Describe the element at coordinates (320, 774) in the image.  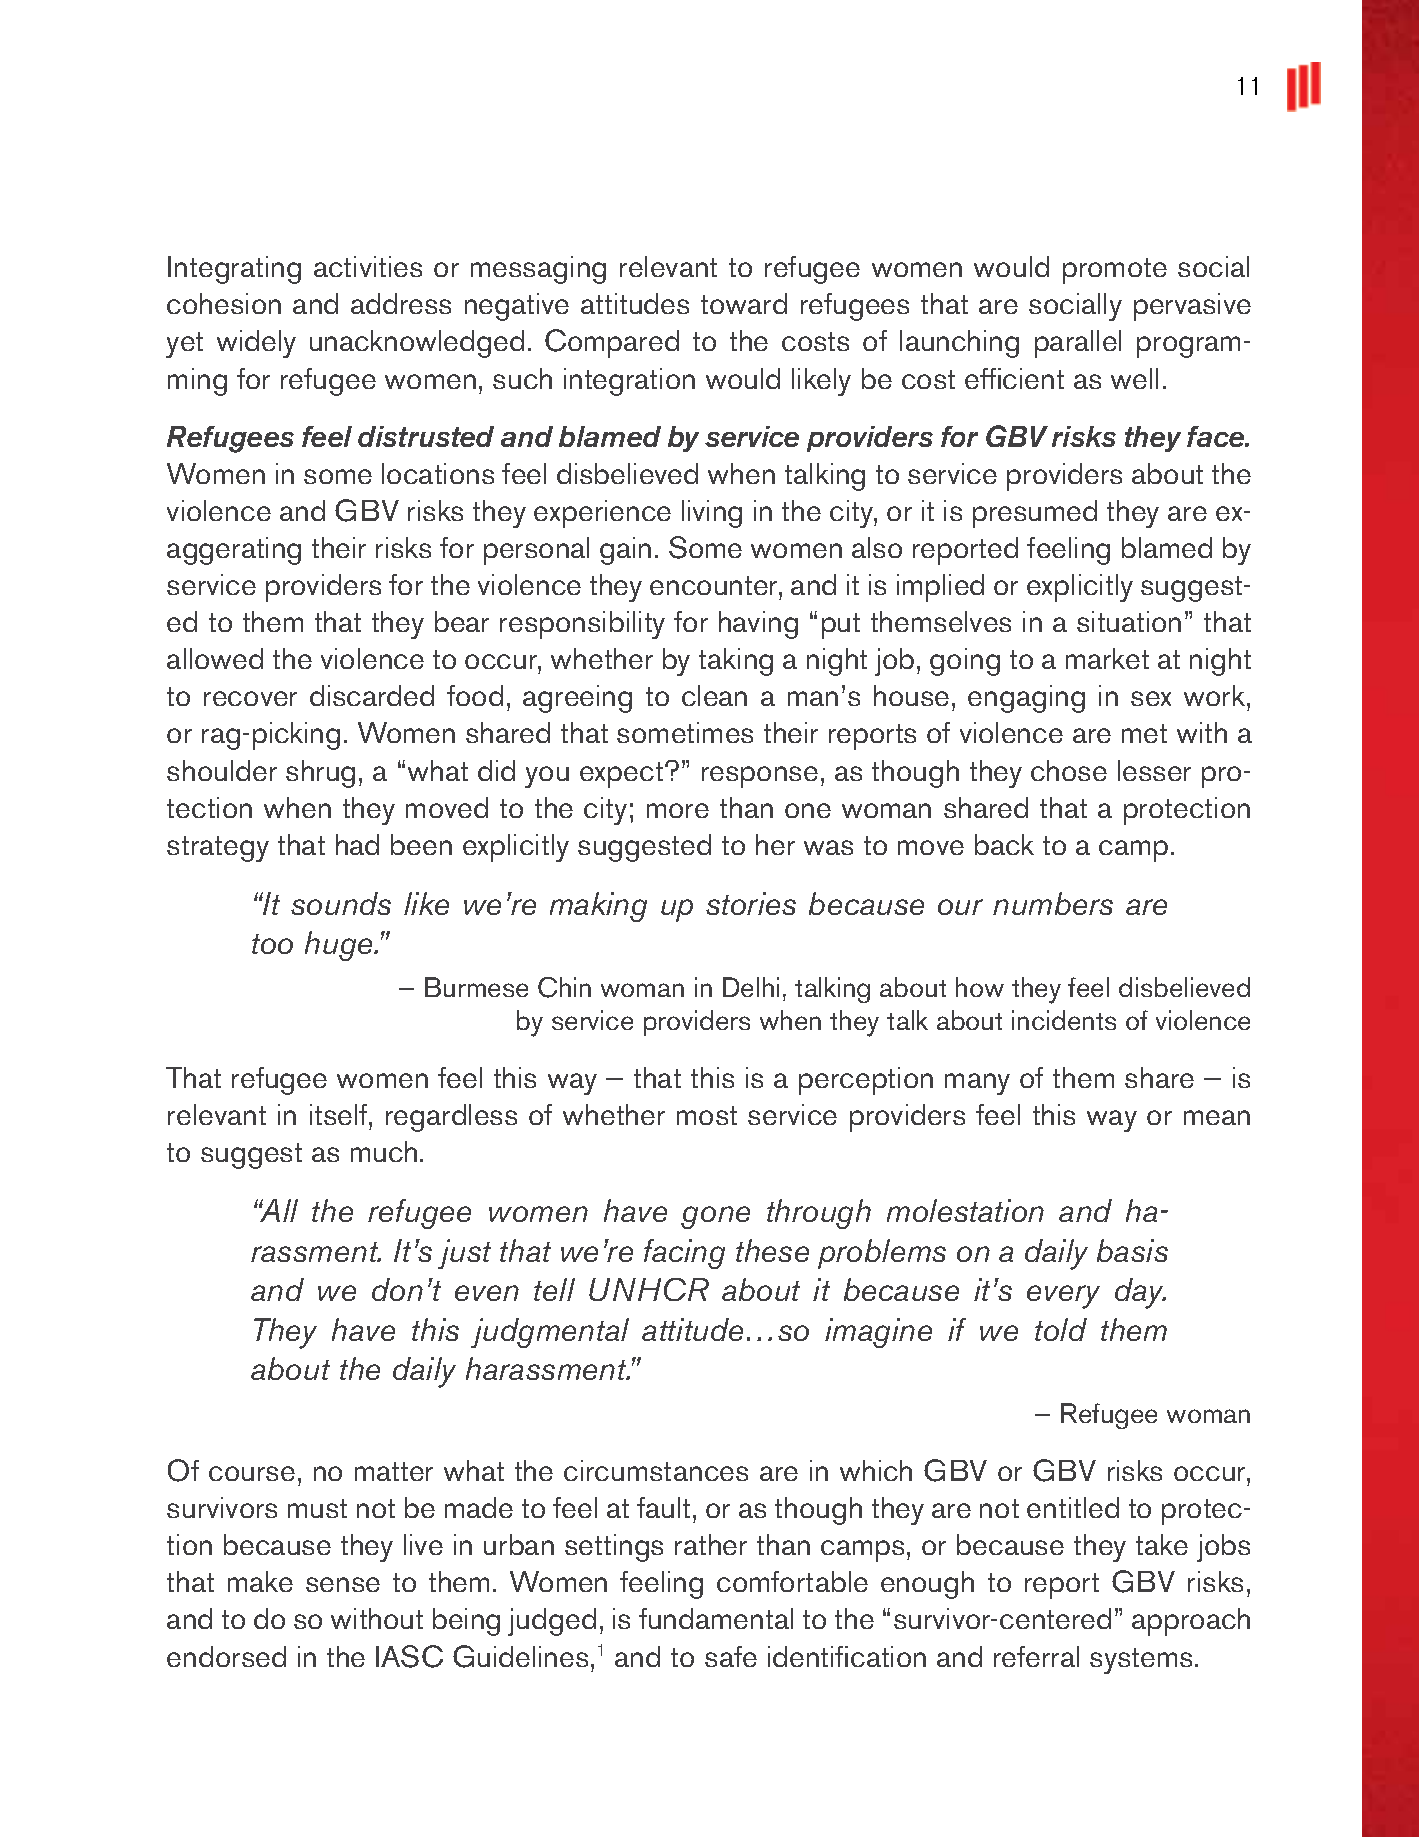
I see `shrug` at that location.
